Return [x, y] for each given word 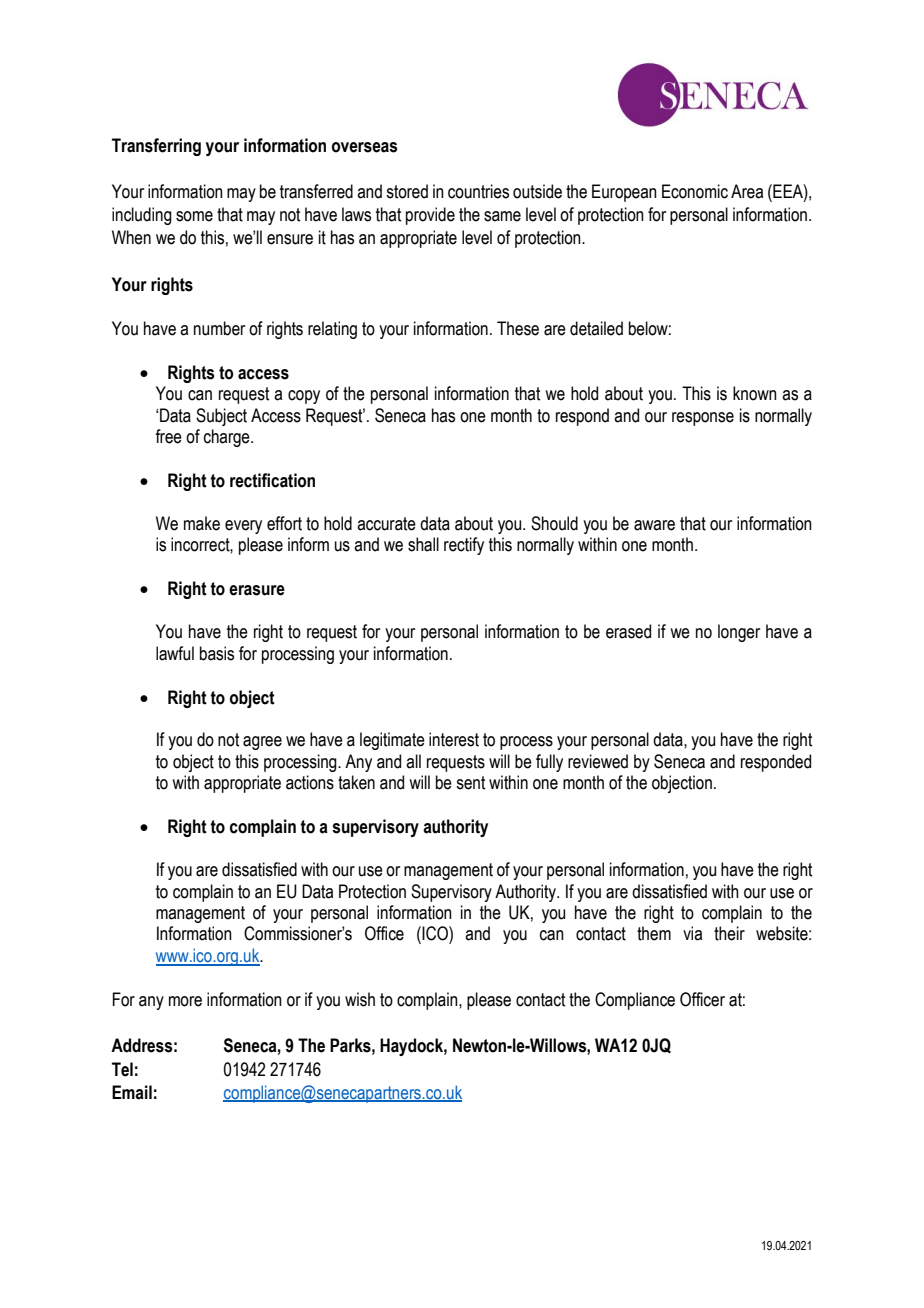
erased [628, 631]
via [692, 933]
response [703, 419]
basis [217, 653]
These [518, 328]
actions [310, 782]
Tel [122, 1069]
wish [360, 999]
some [194, 216]
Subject [221, 417]
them [654, 933]
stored [407, 191]
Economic [695, 191]
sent [470, 783]
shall [423, 544]
